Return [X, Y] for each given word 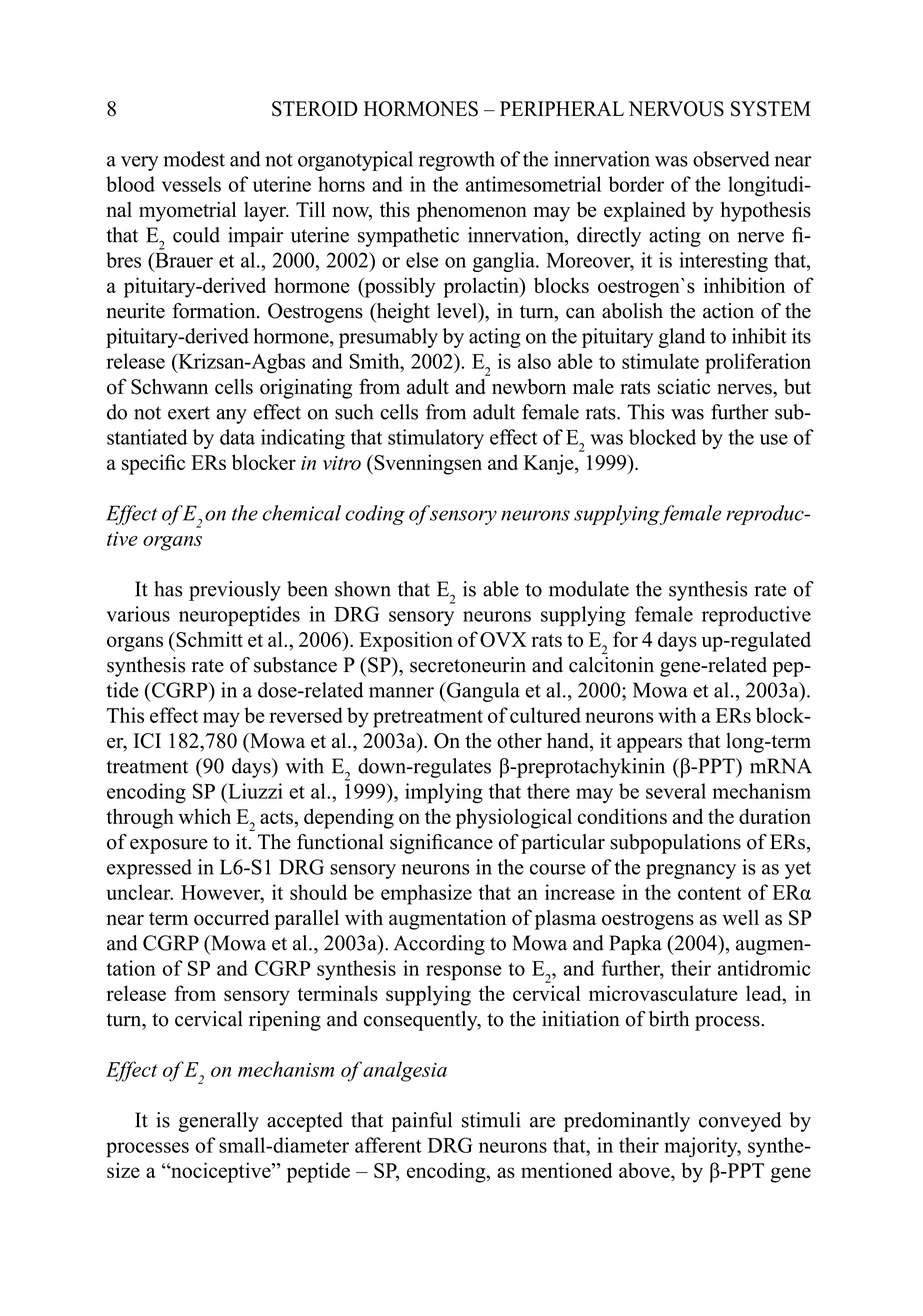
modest [194, 159]
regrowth [457, 161]
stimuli [491, 1120]
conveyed [740, 1122]
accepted [305, 1122]
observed [731, 159]
